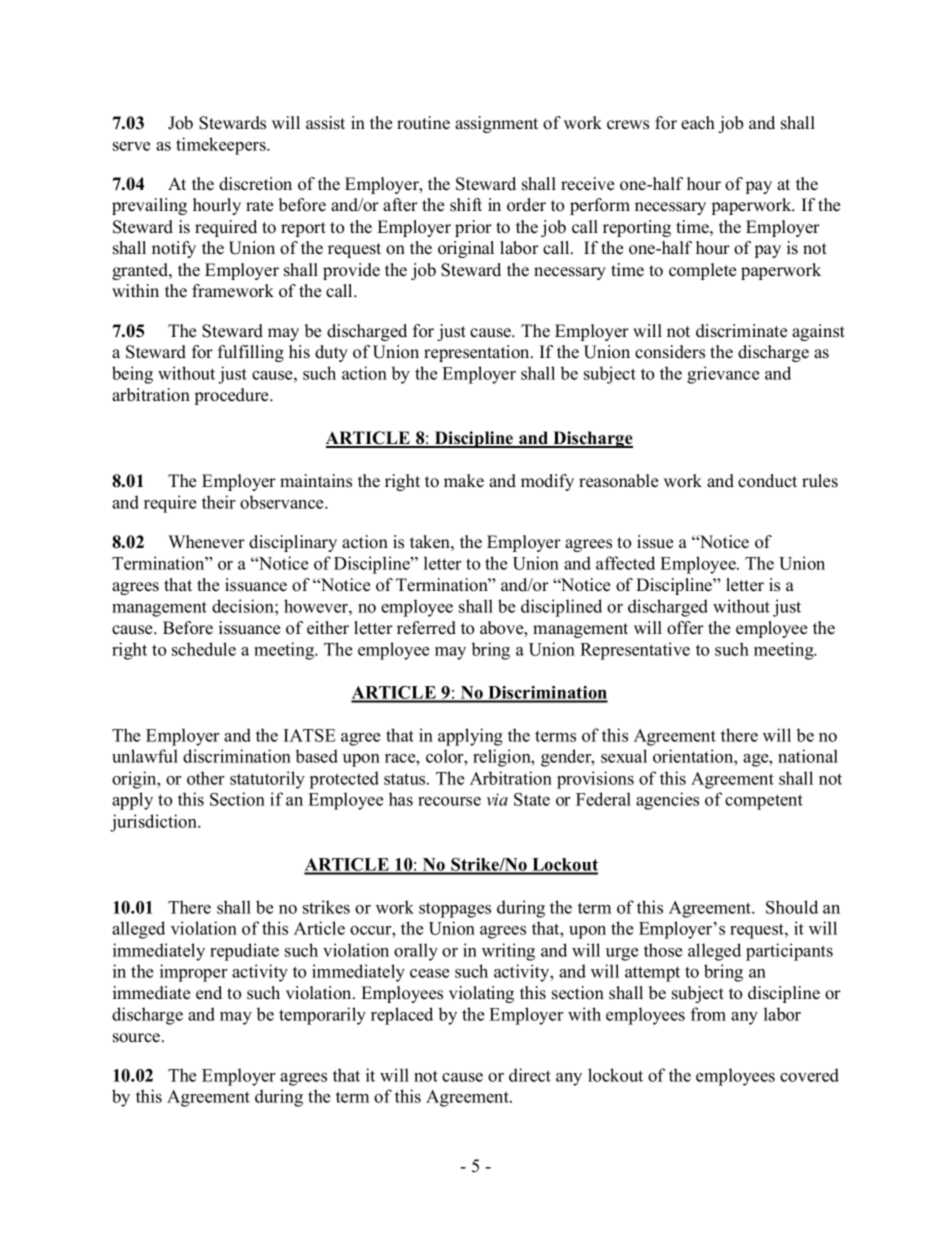 The height and width of the screenshot is (1233, 952). I want to click on discretion, so click(255, 184).
